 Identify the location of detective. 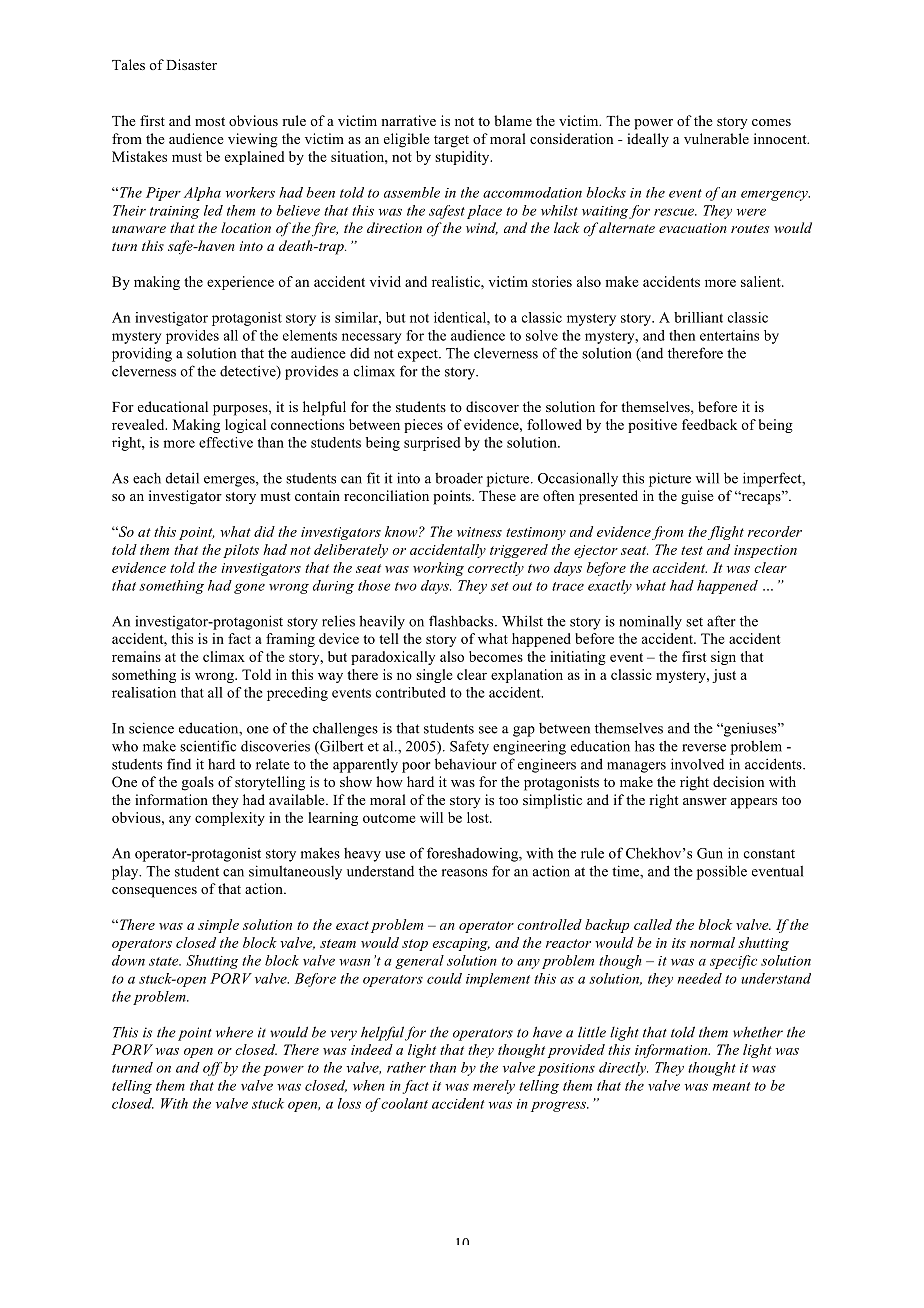
(249, 372).
